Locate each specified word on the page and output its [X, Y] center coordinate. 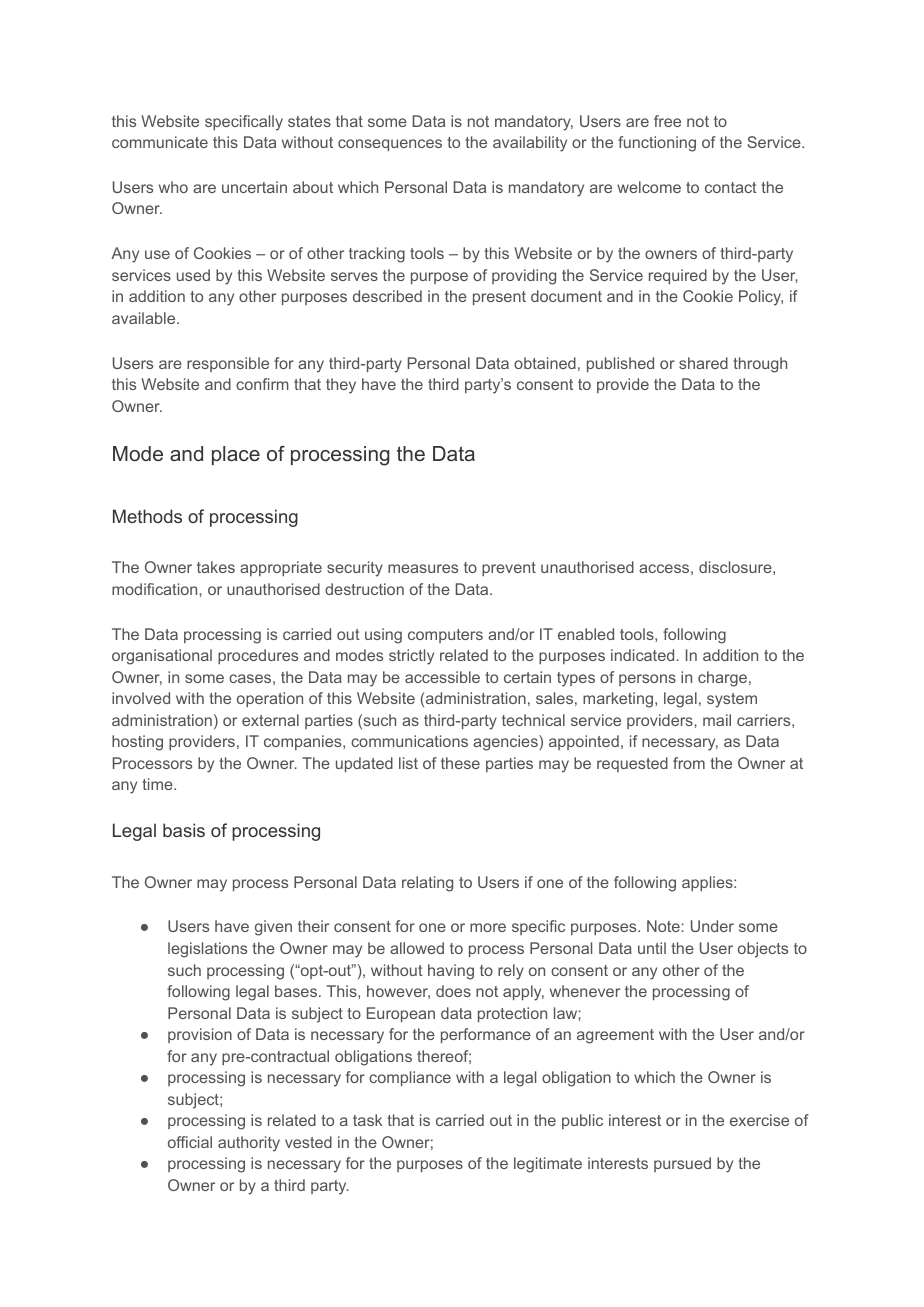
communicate [160, 142]
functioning [657, 144]
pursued [682, 1164]
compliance [410, 1078]
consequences [390, 145]
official [190, 1142]
